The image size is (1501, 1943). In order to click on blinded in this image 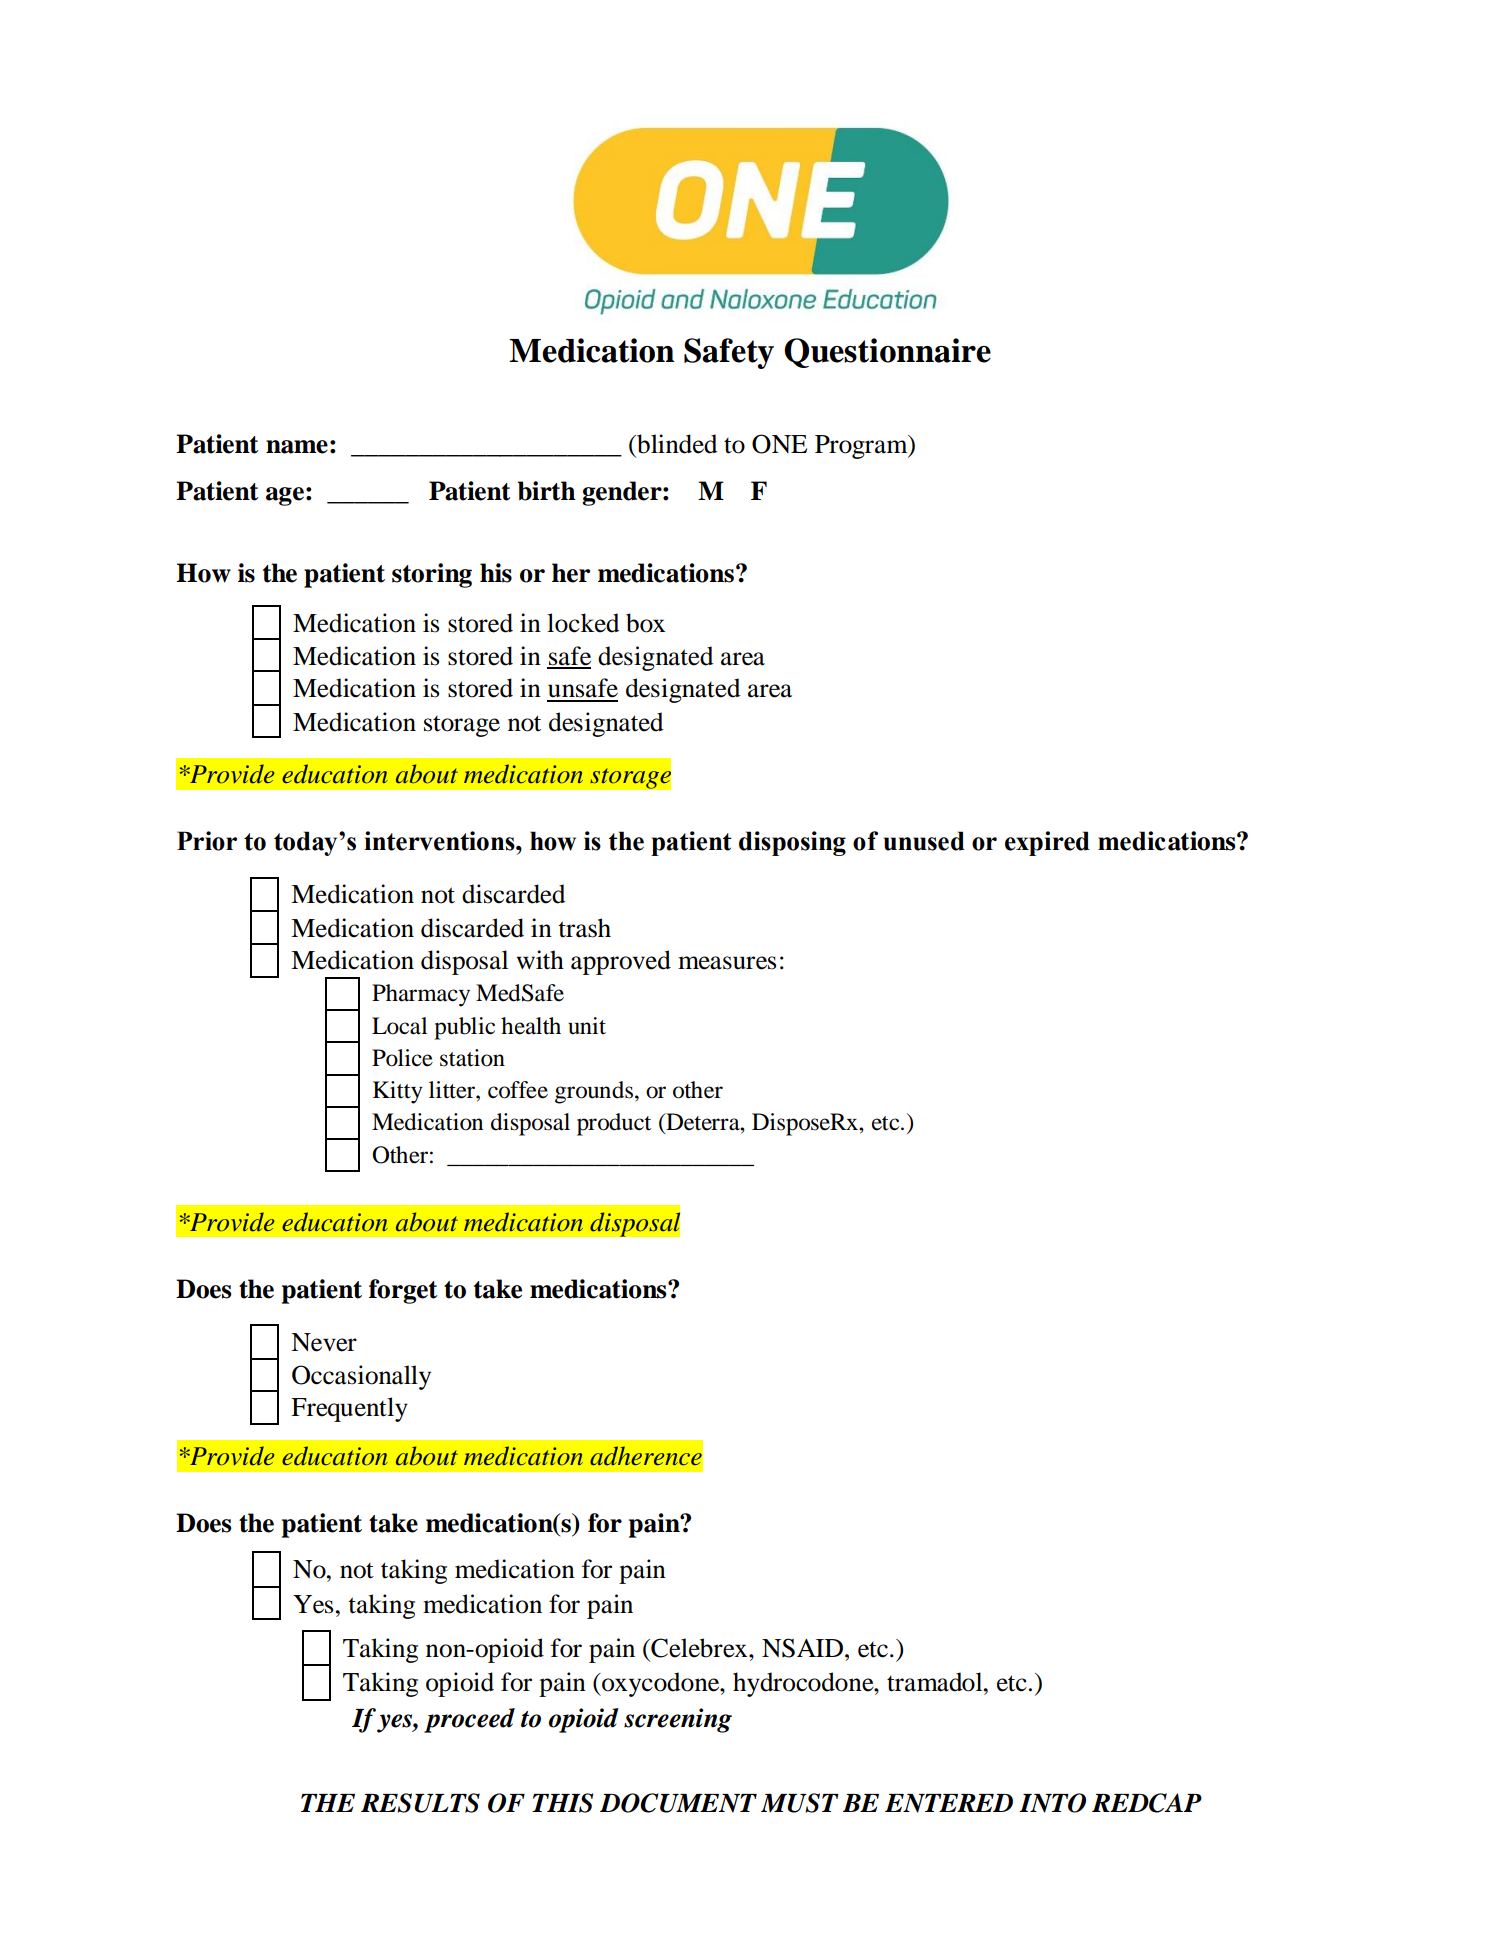, I will do `click(676, 444)`.
